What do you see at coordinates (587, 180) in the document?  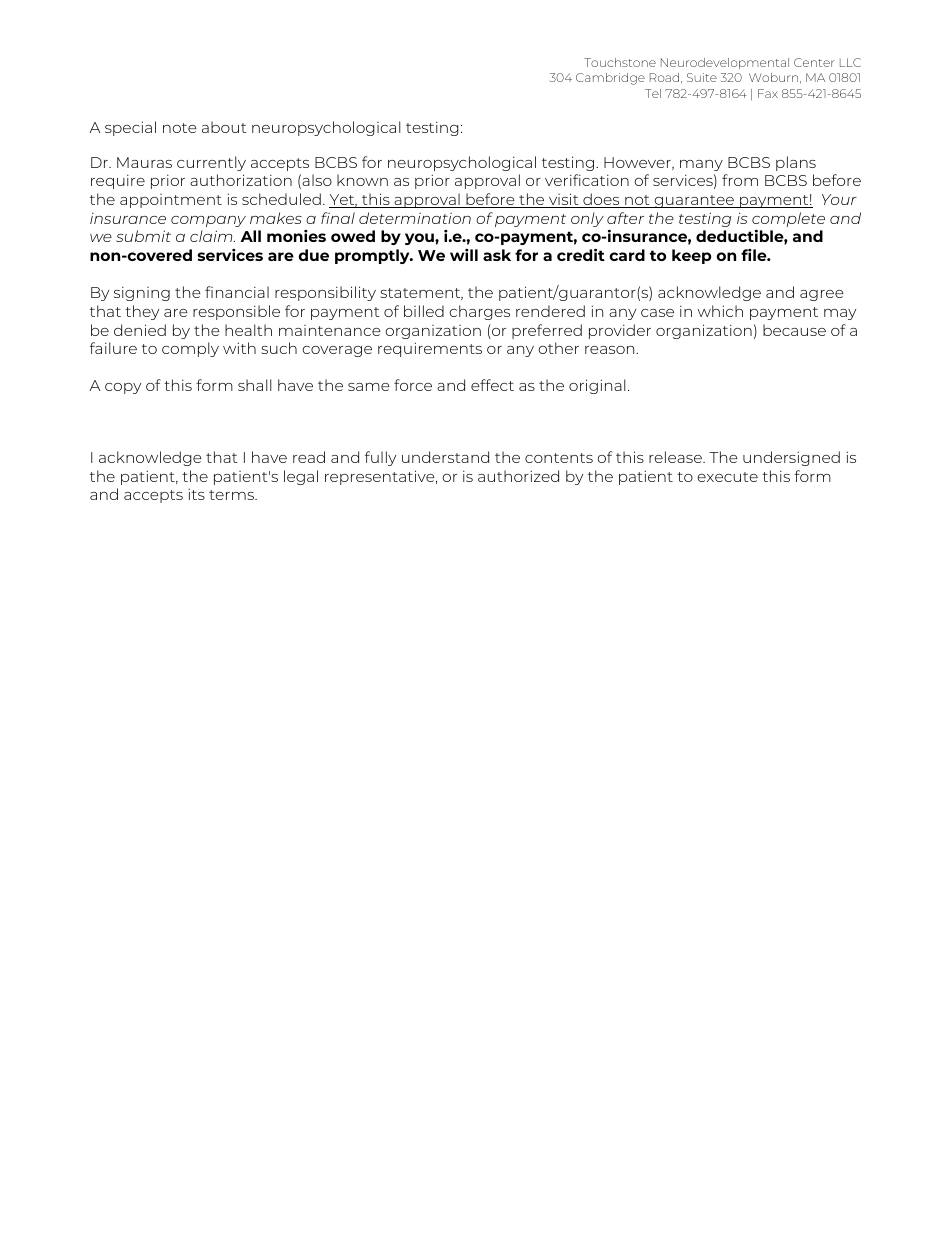 I see `verification` at bounding box center [587, 180].
